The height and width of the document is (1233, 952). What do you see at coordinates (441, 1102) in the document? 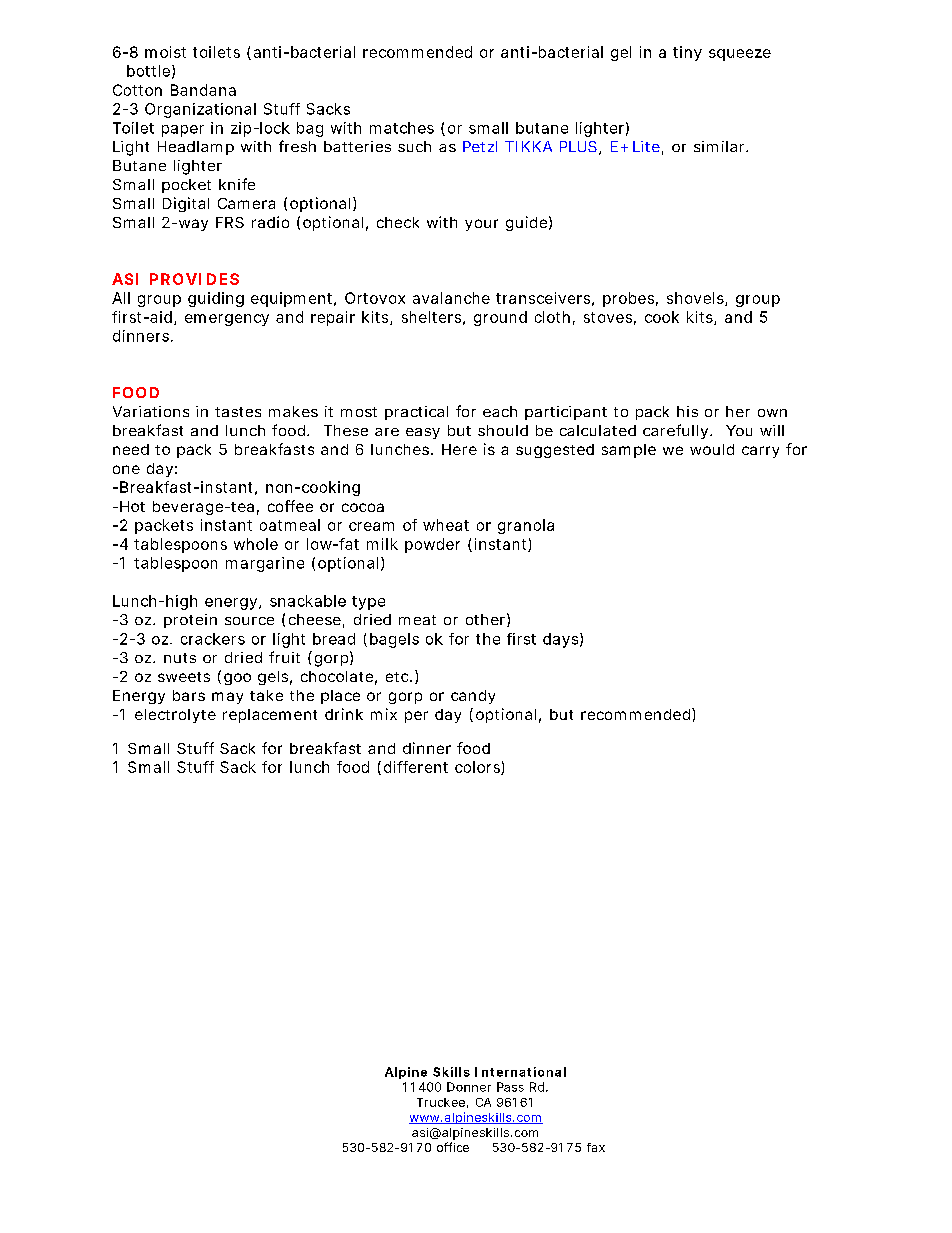
I see `Truckee` at bounding box center [441, 1102].
